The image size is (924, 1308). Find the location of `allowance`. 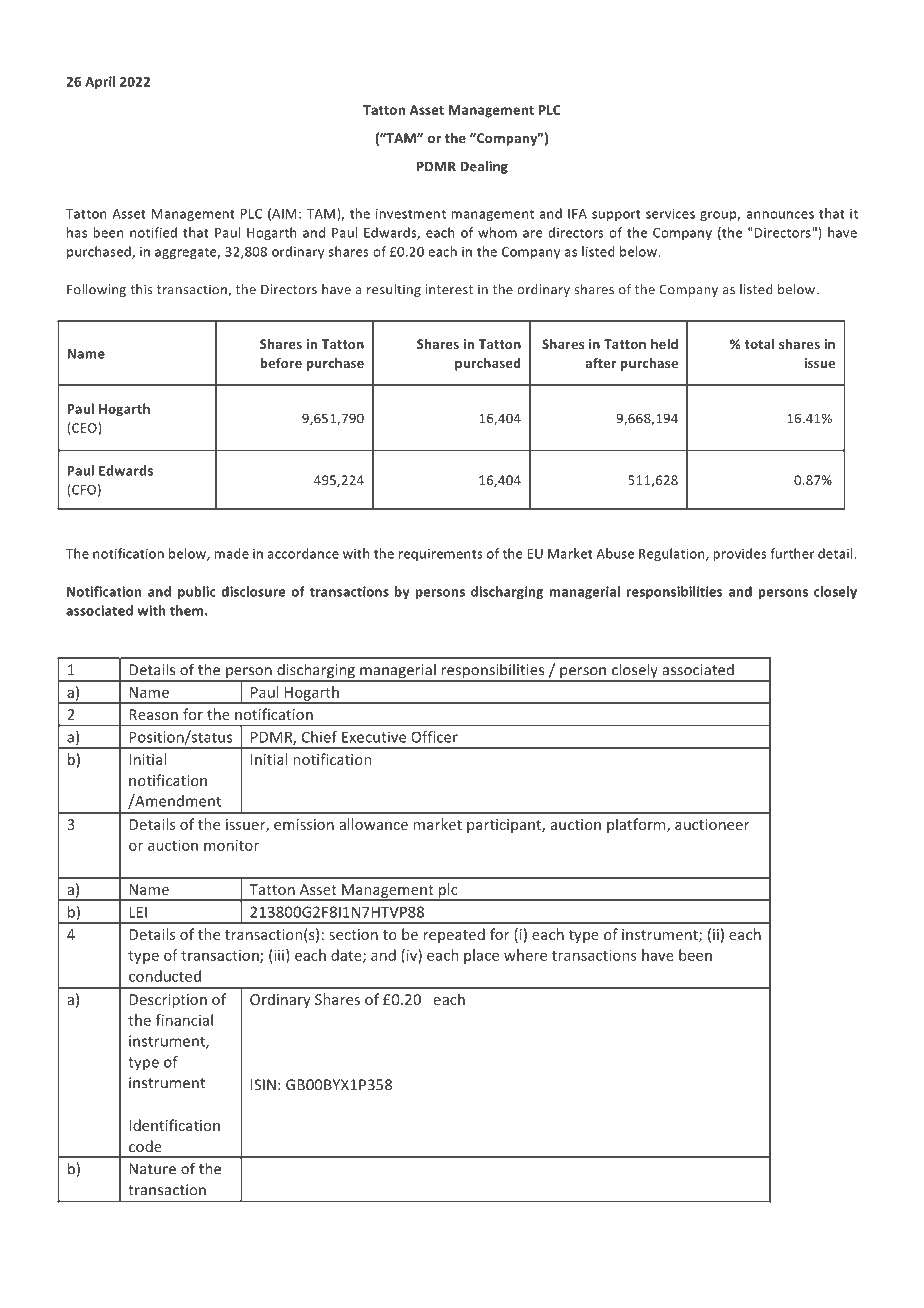

allowance is located at coordinates (373, 824).
